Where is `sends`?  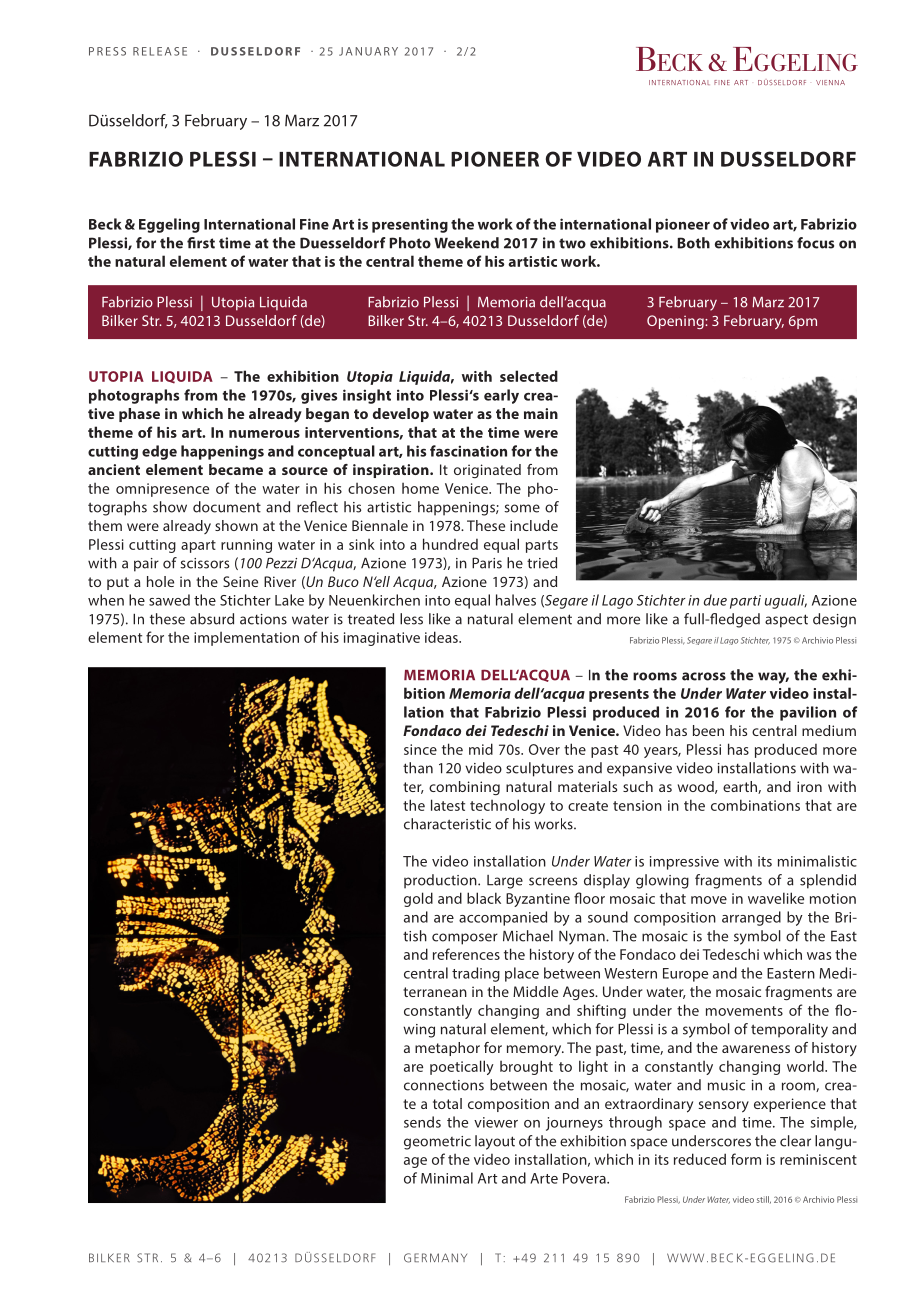 sends is located at coordinates (422, 1122).
